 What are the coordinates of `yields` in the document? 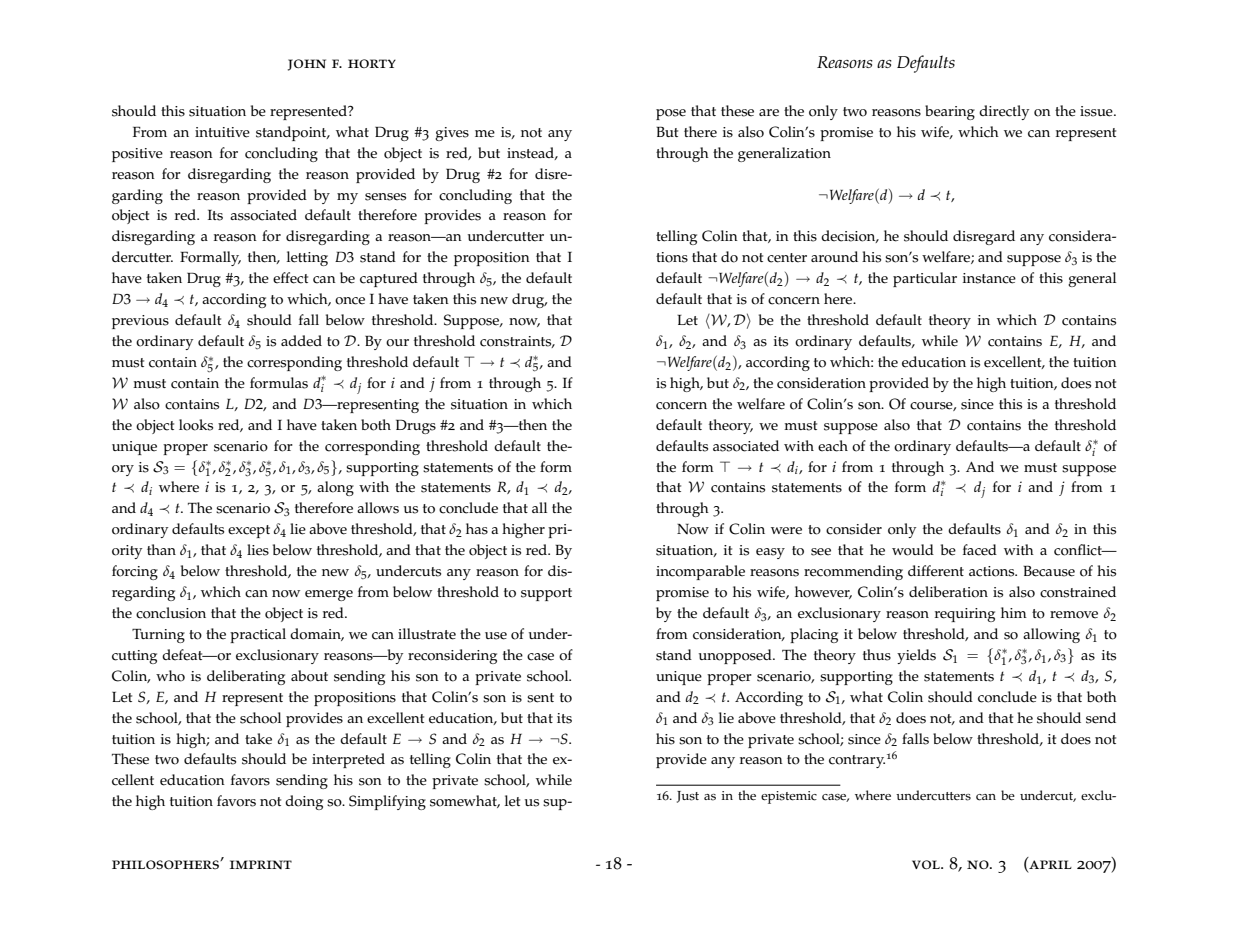 It's located at (916, 656).
